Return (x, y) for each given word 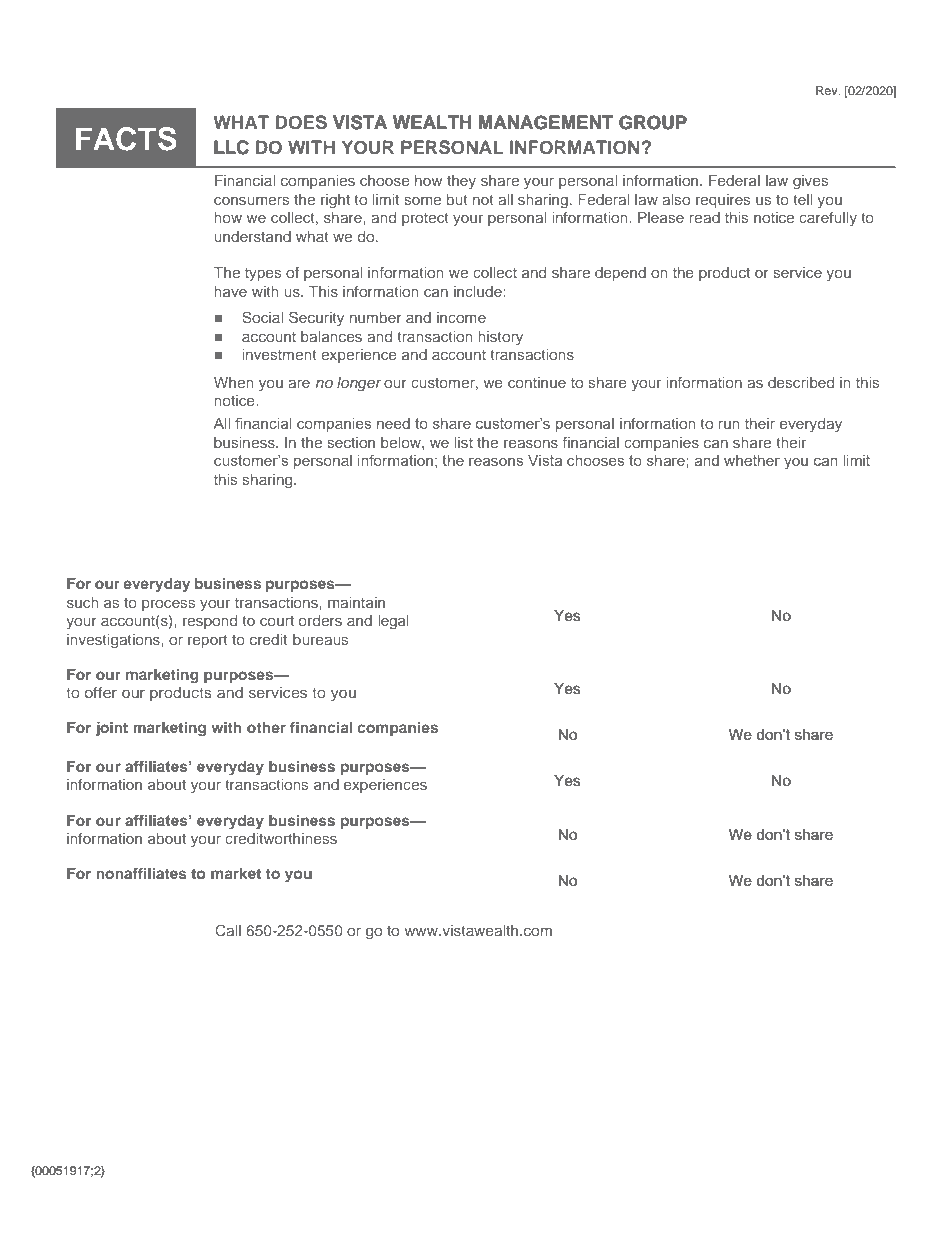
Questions (127, 930)
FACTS (126, 139)
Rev (828, 90)
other (266, 727)
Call (228, 930)
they (461, 182)
